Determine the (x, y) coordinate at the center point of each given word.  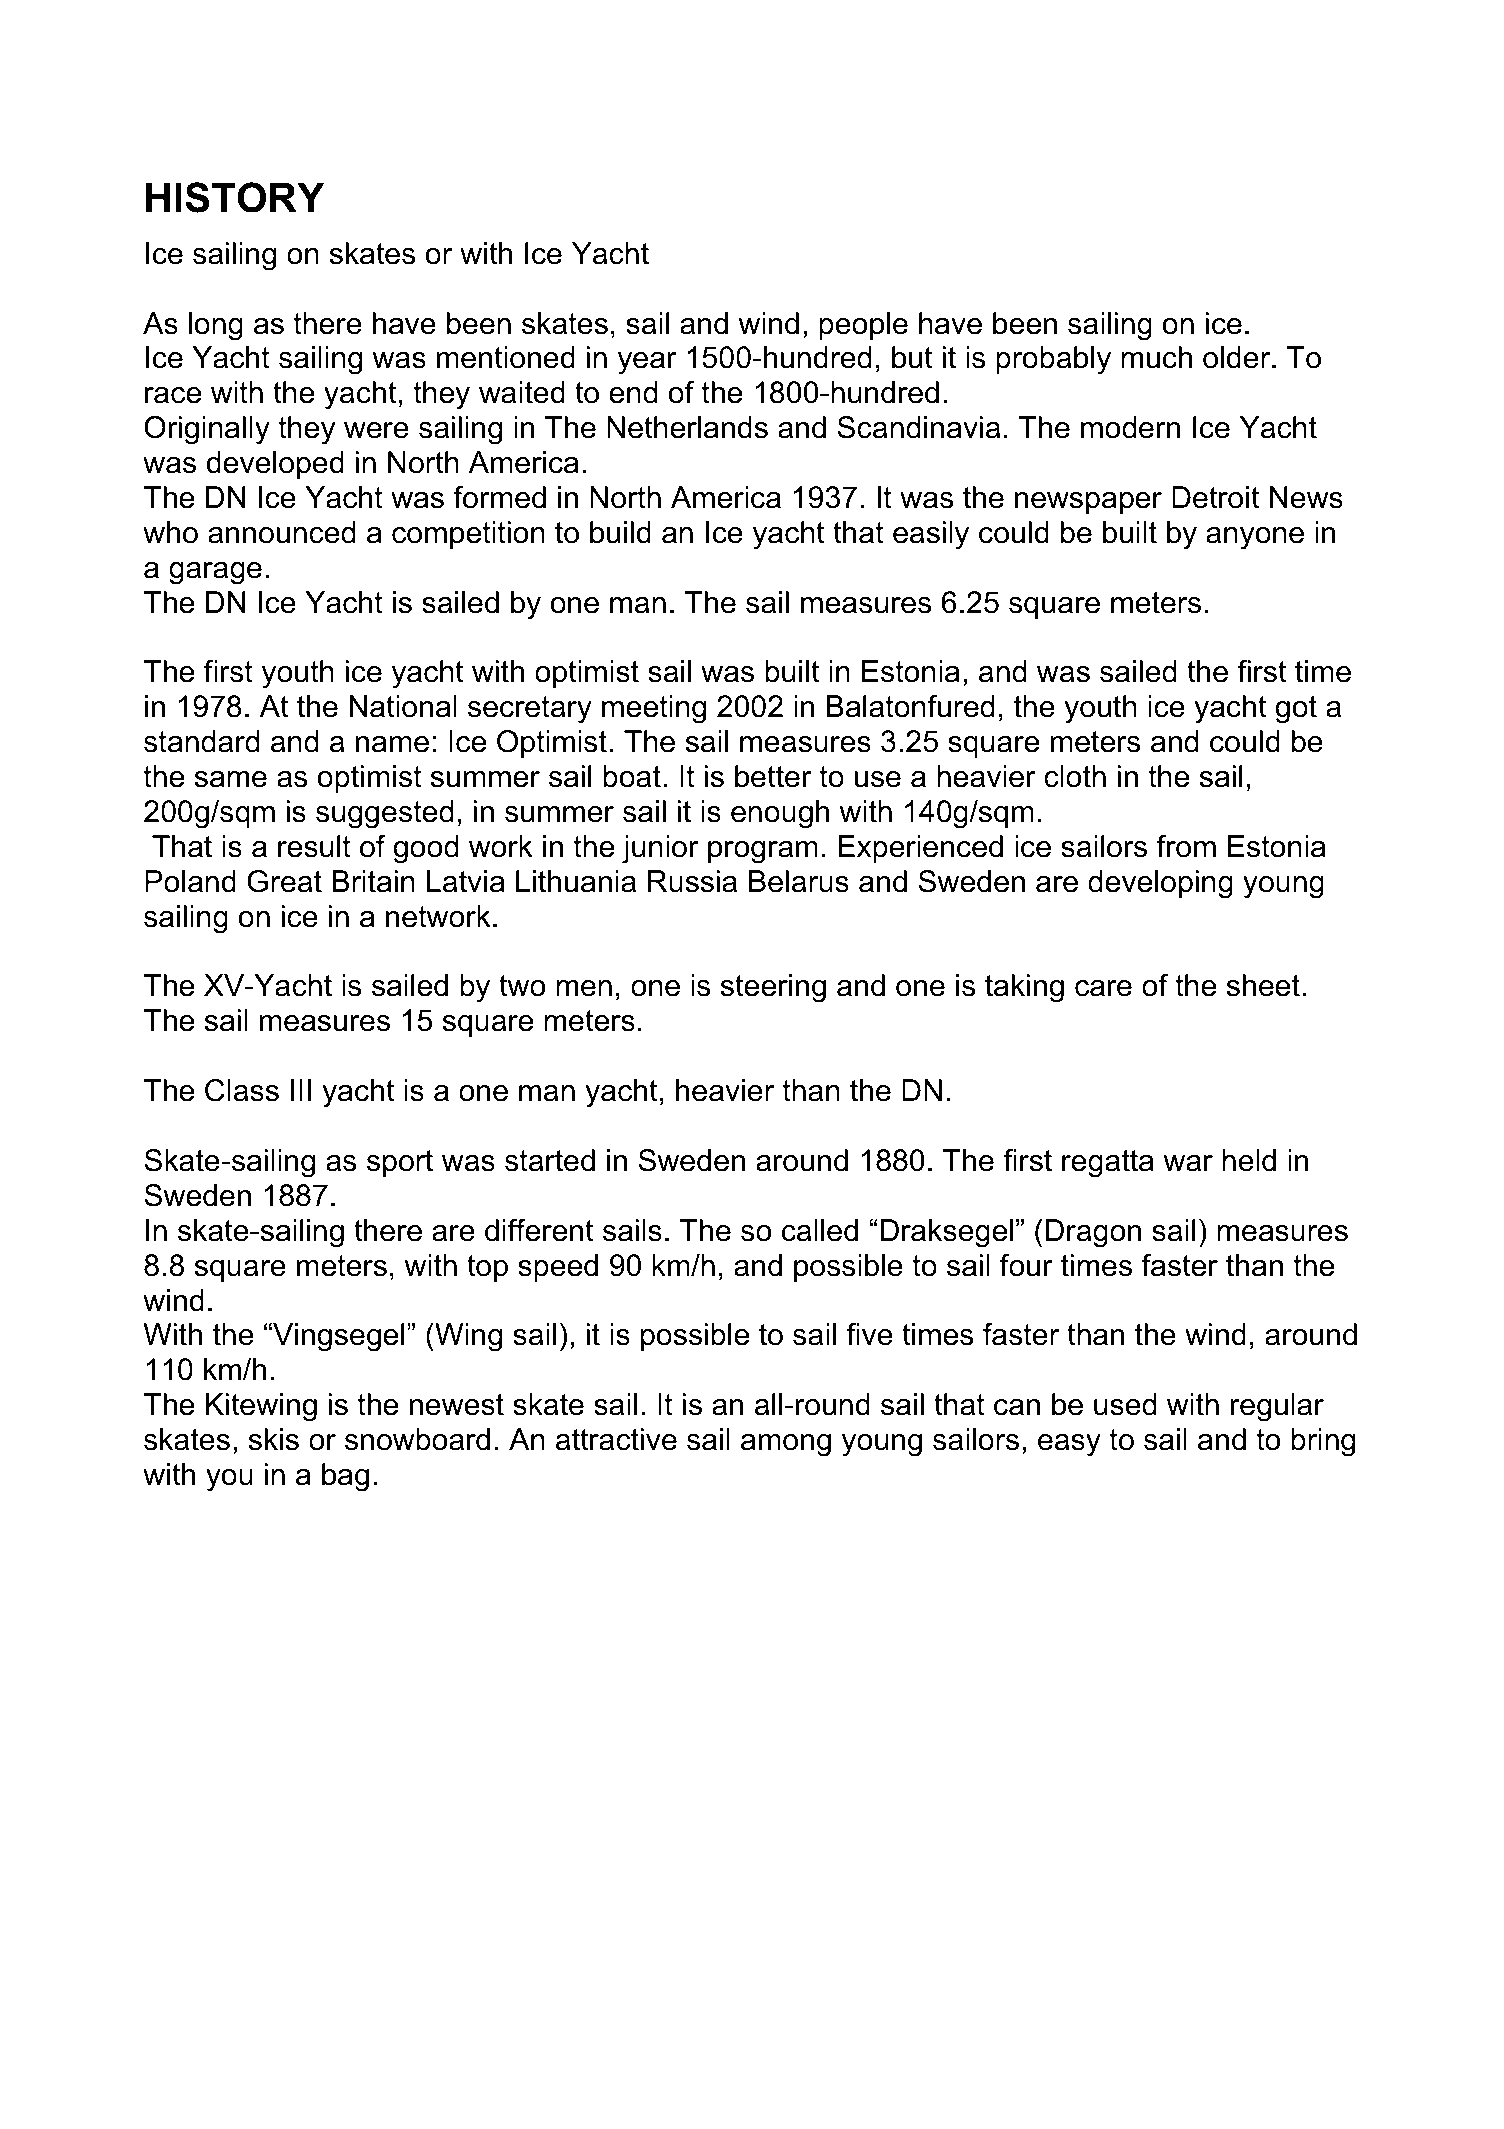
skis (274, 1439)
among (786, 1445)
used (1125, 1404)
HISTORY (235, 197)
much (1156, 357)
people (863, 326)
